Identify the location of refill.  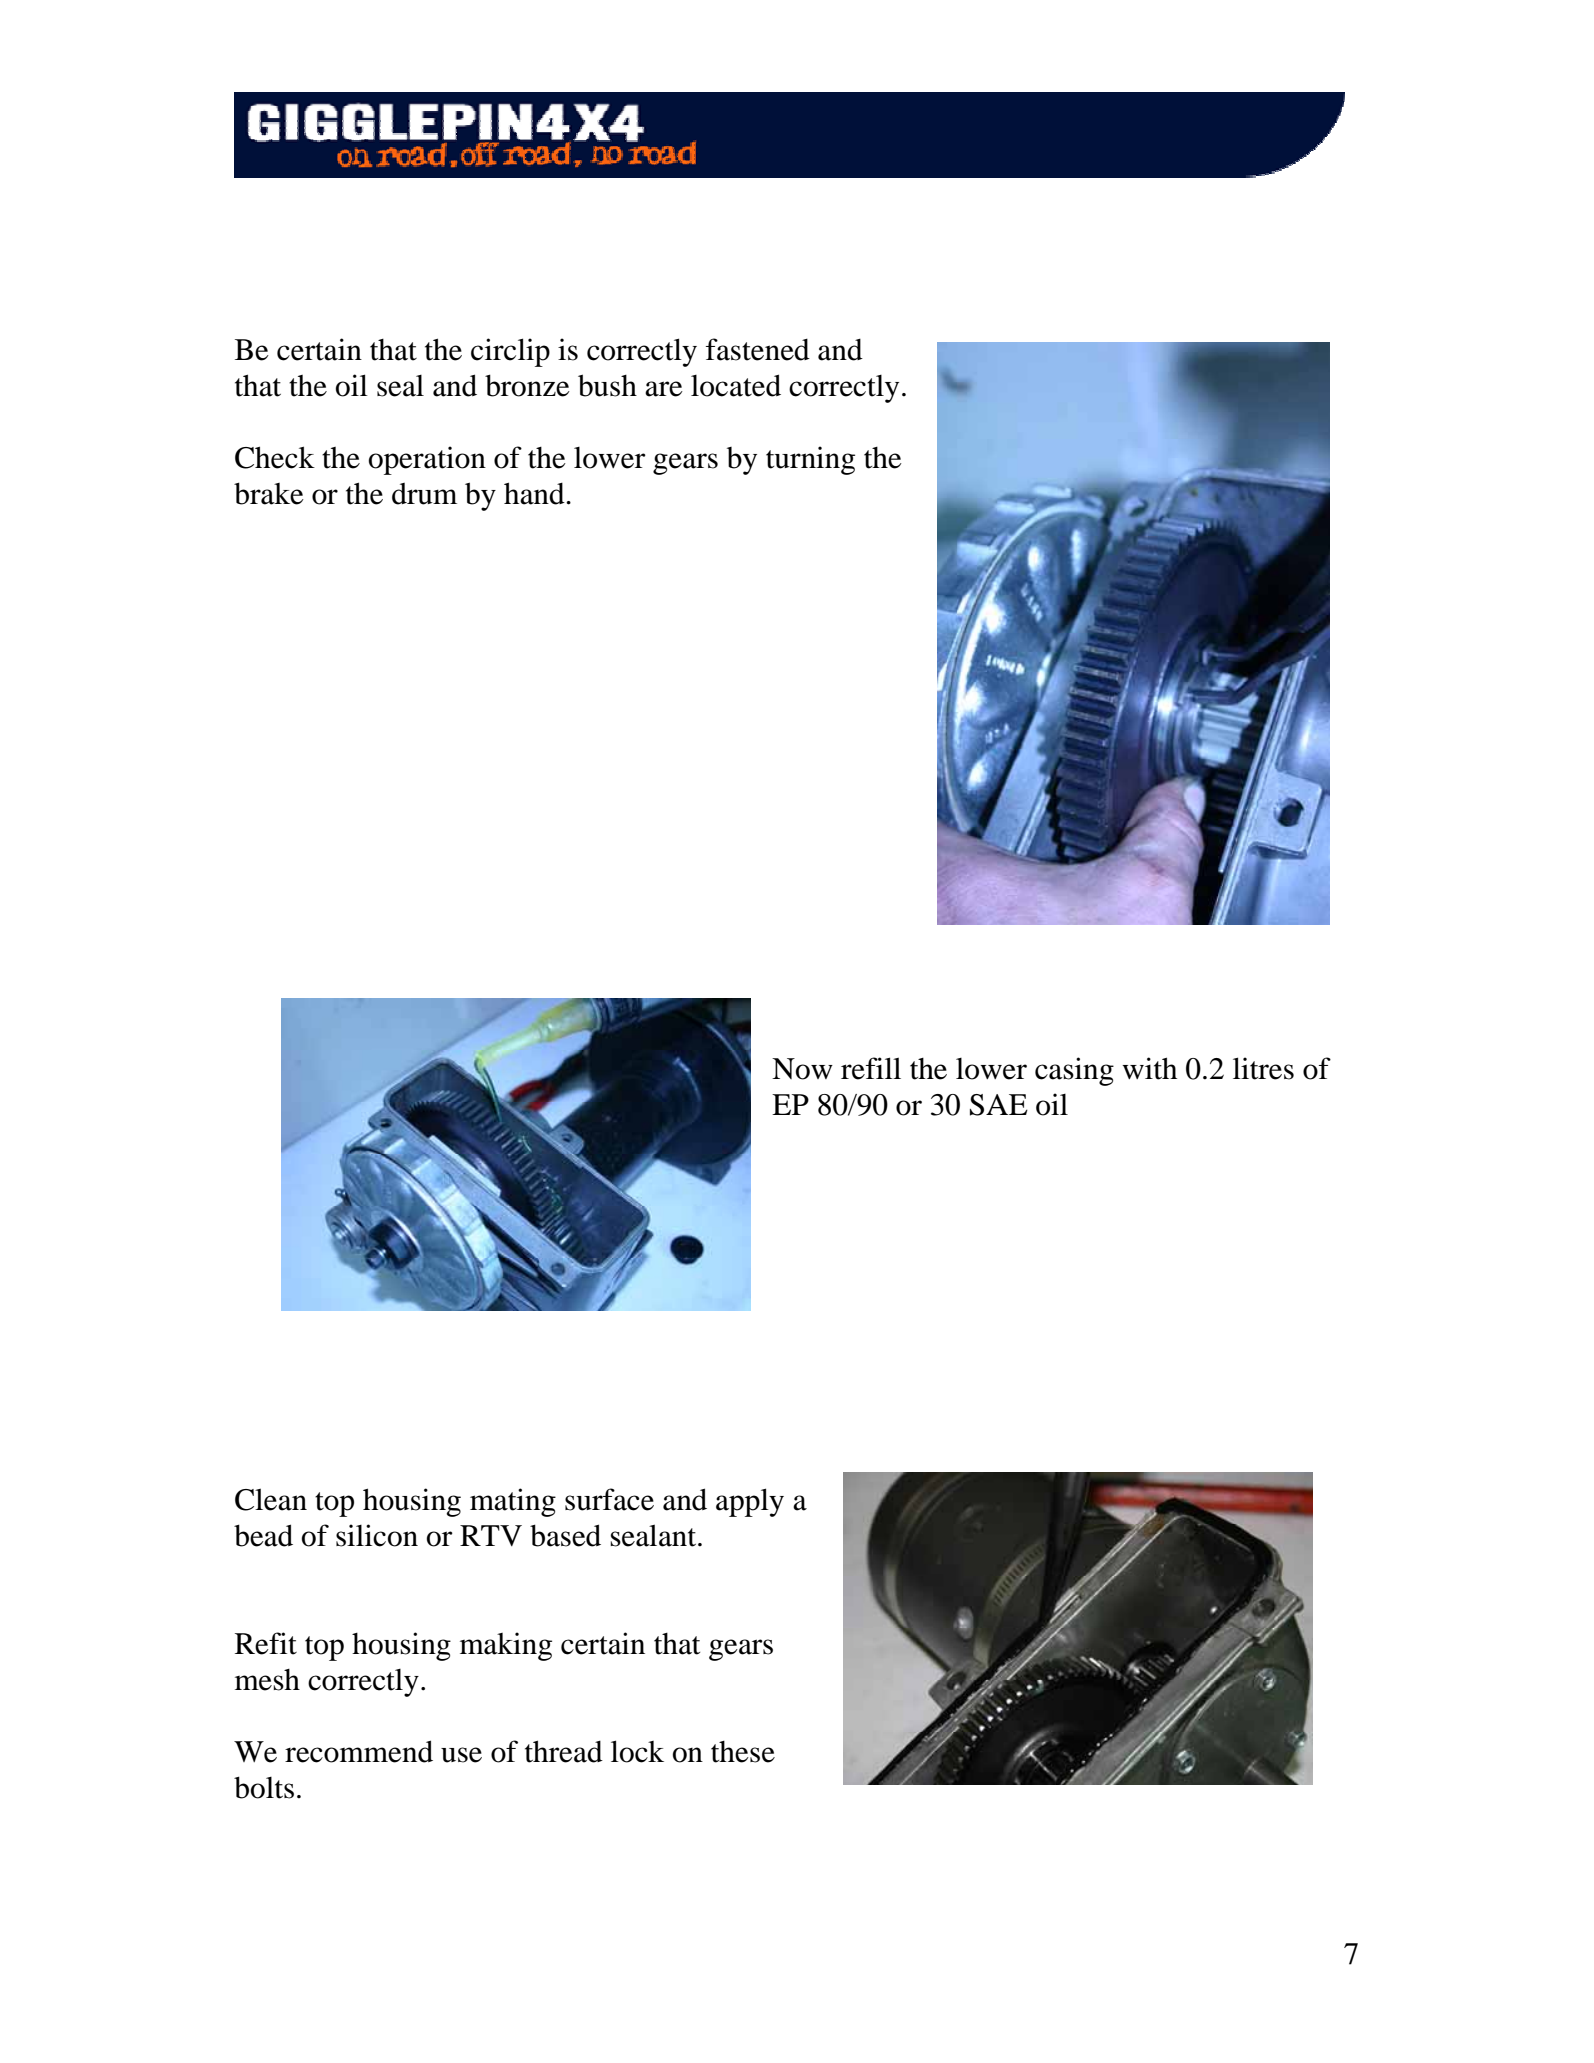
(871, 1068).
